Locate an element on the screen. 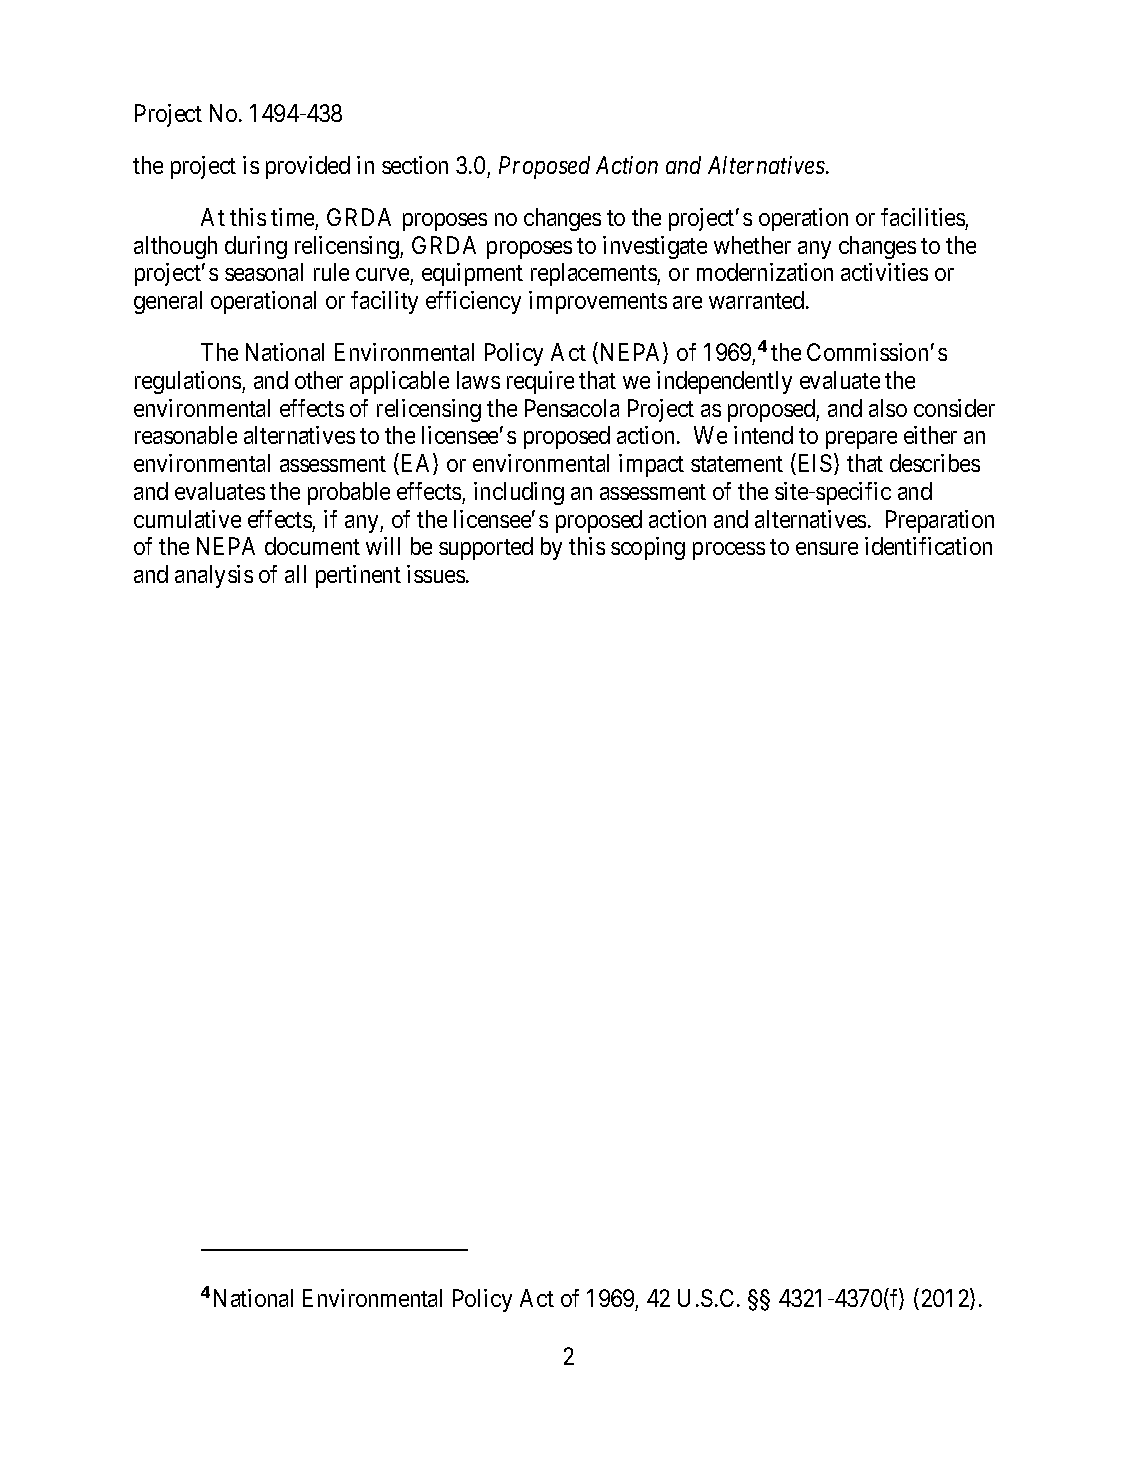 The height and width of the screenshot is (1471, 1137). supported is located at coordinates (486, 548).
